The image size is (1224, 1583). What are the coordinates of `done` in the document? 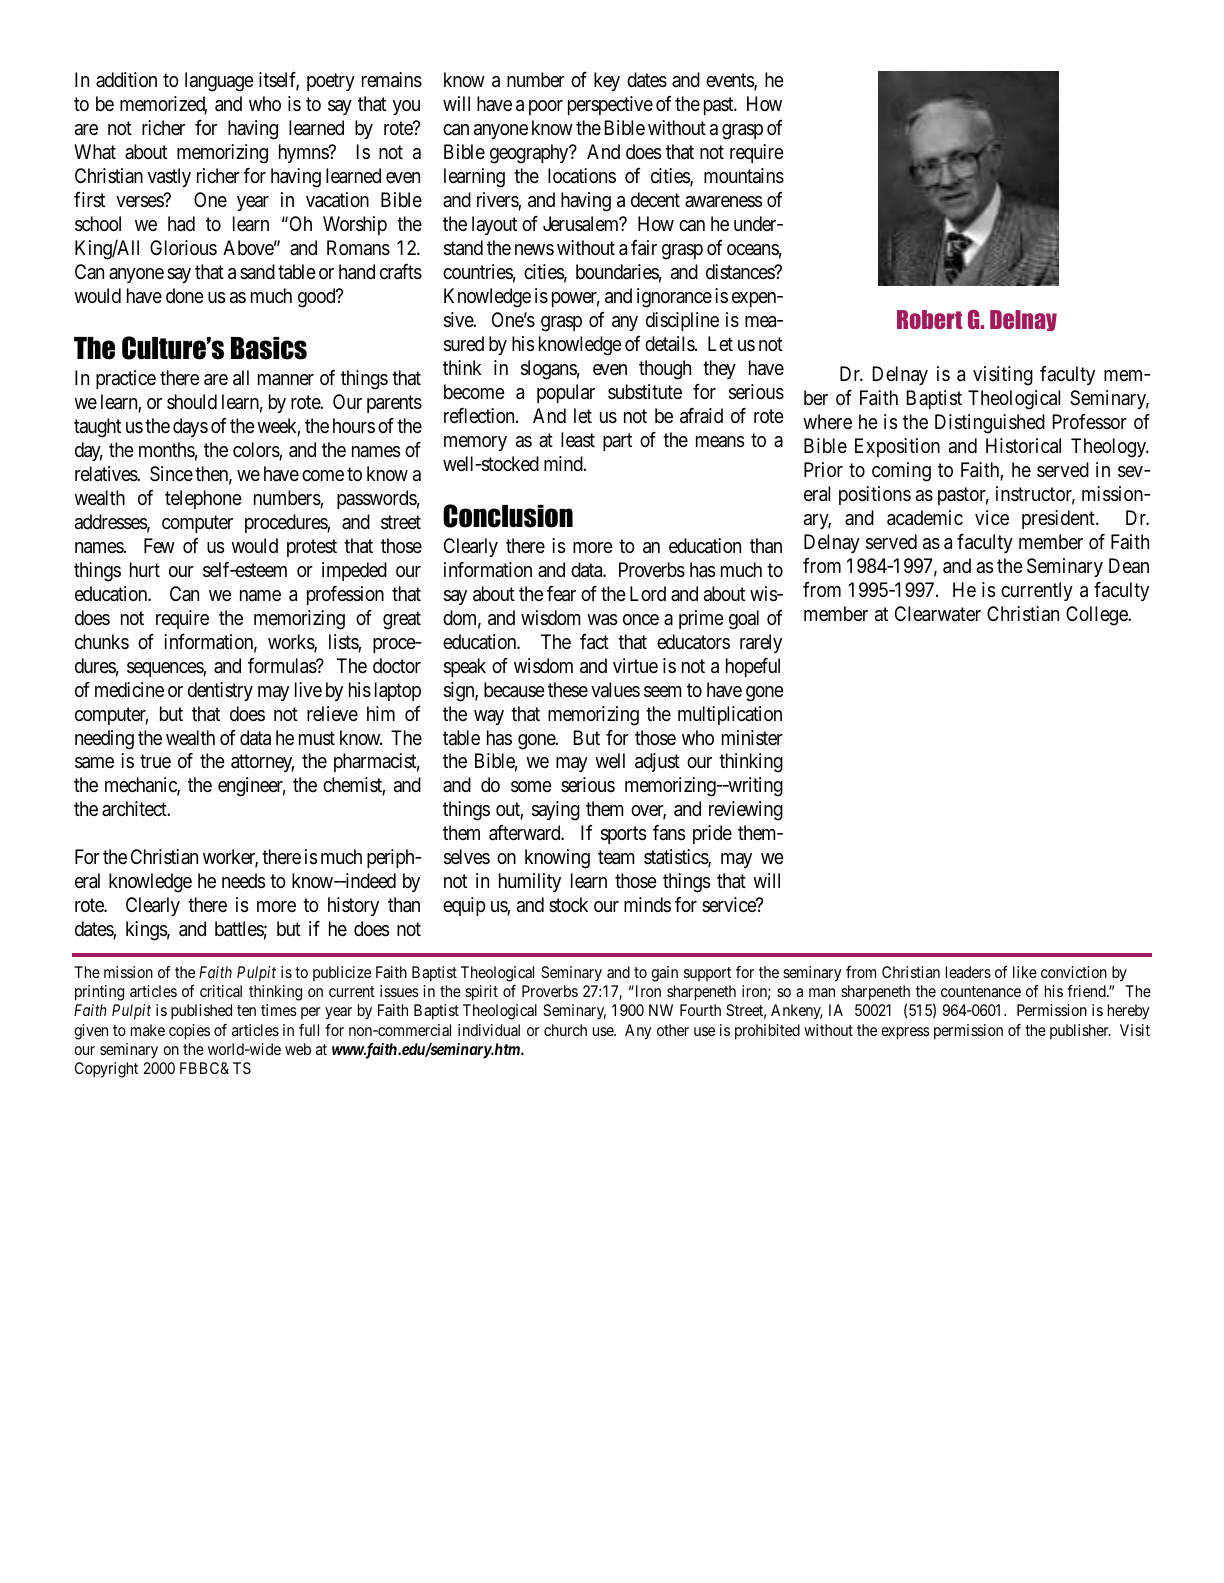 It's located at (185, 295).
